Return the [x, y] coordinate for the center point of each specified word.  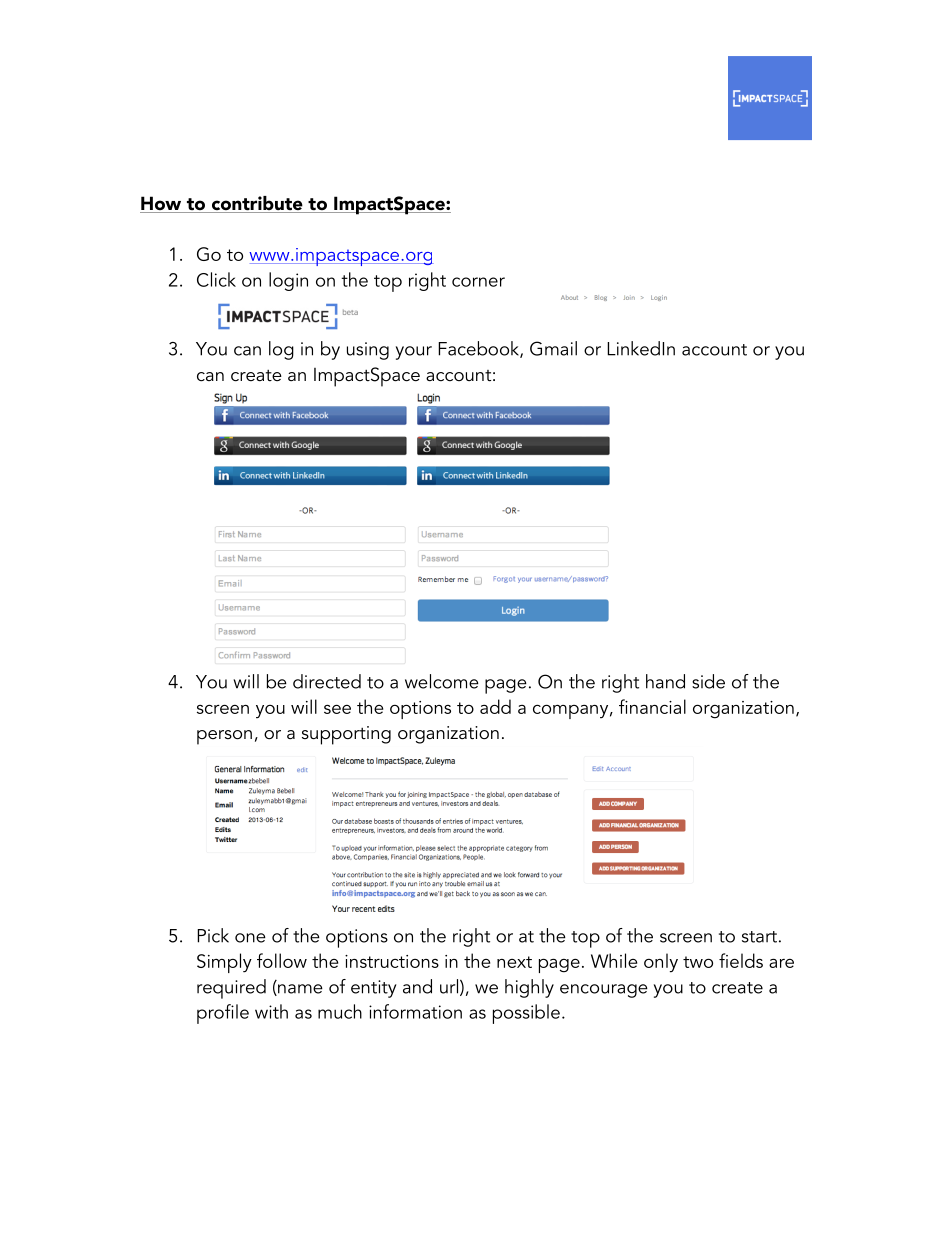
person [224, 737]
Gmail [553, 348]
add [495, 706]
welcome [442, 681]
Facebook [479, 349]
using [368, 351]
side [708, 681]
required [231, 989]
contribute [257, 204]
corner [478, 282]
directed [327, 681]
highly [529, 988]
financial [652, 706]
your [414, 353]
